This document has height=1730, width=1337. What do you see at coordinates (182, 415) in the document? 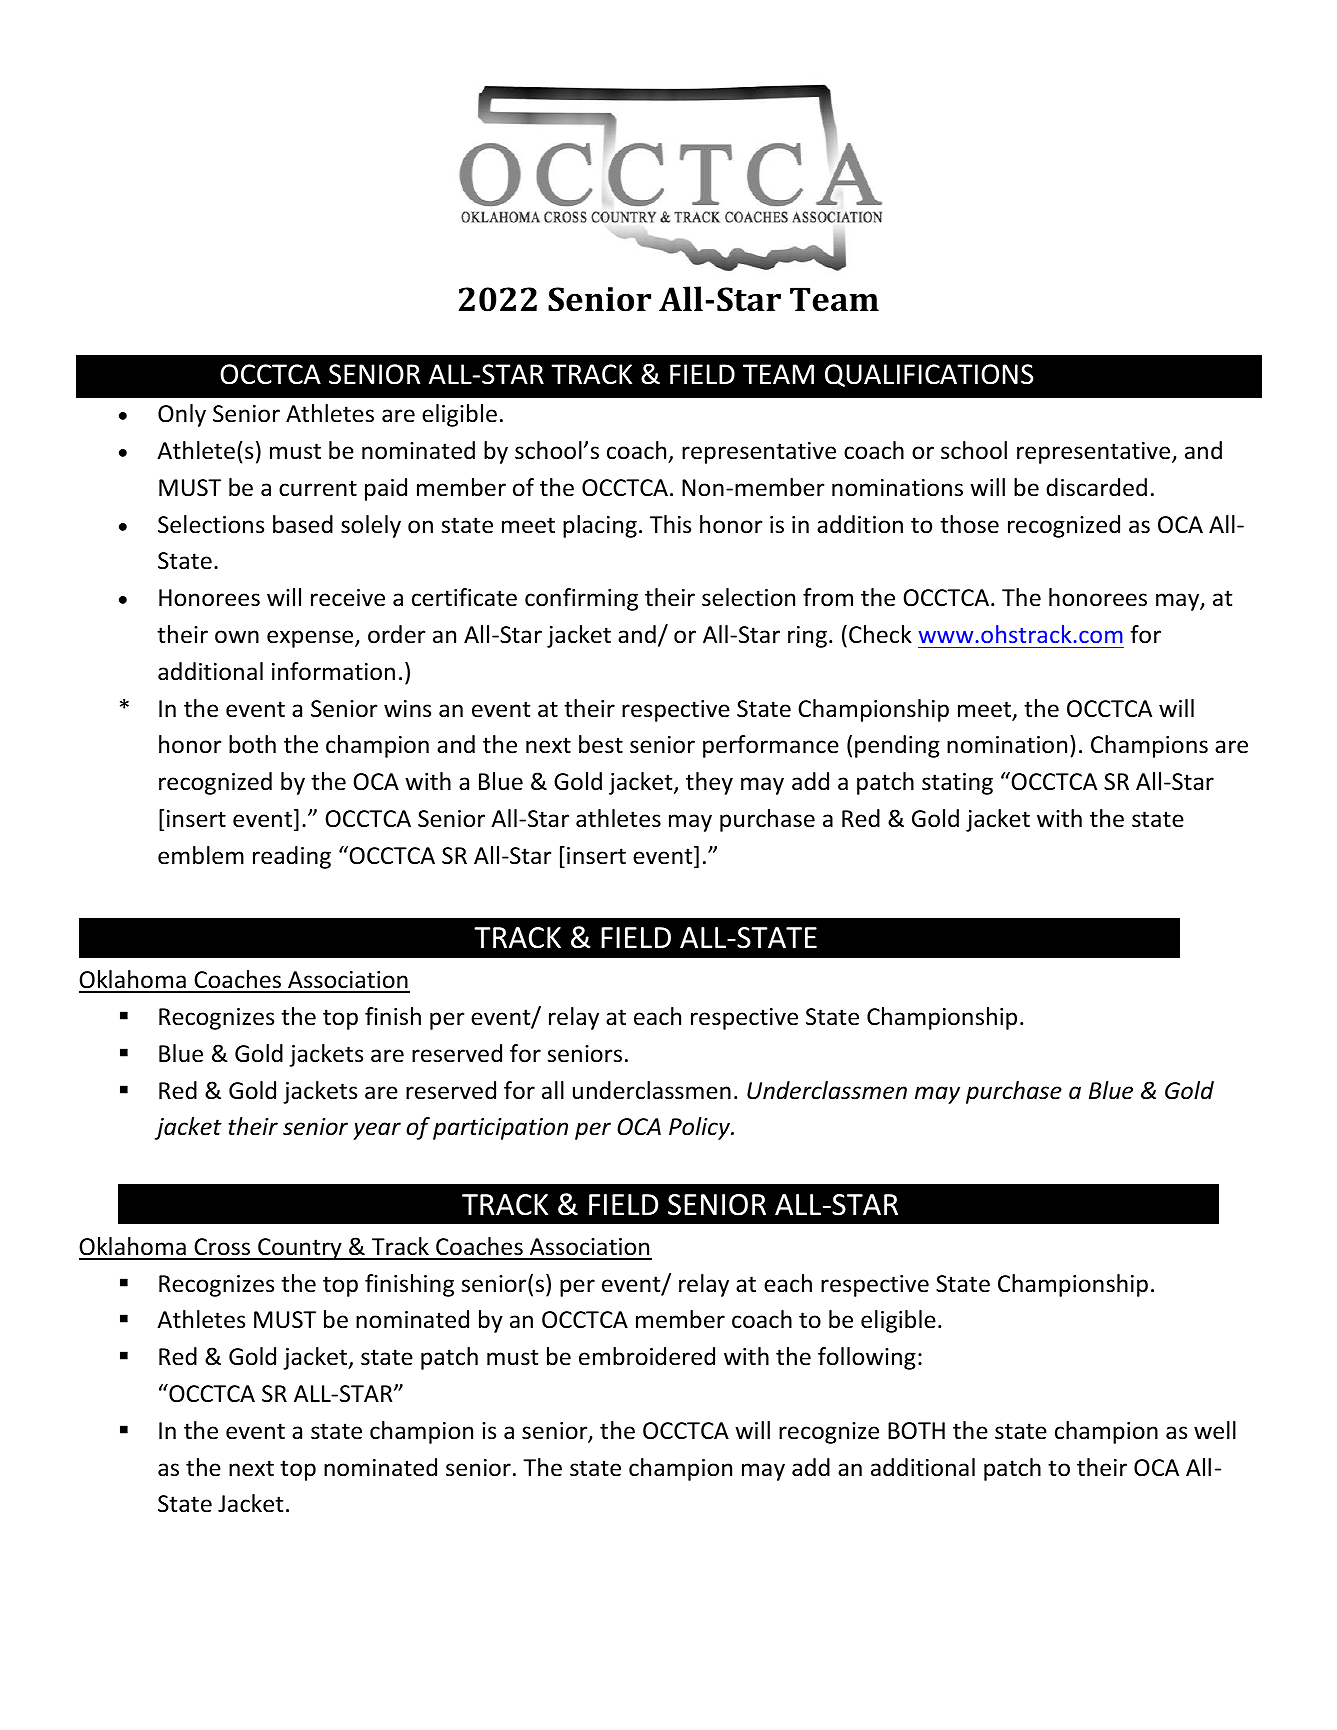
I see `Only` at bounding box center [182, 415].
